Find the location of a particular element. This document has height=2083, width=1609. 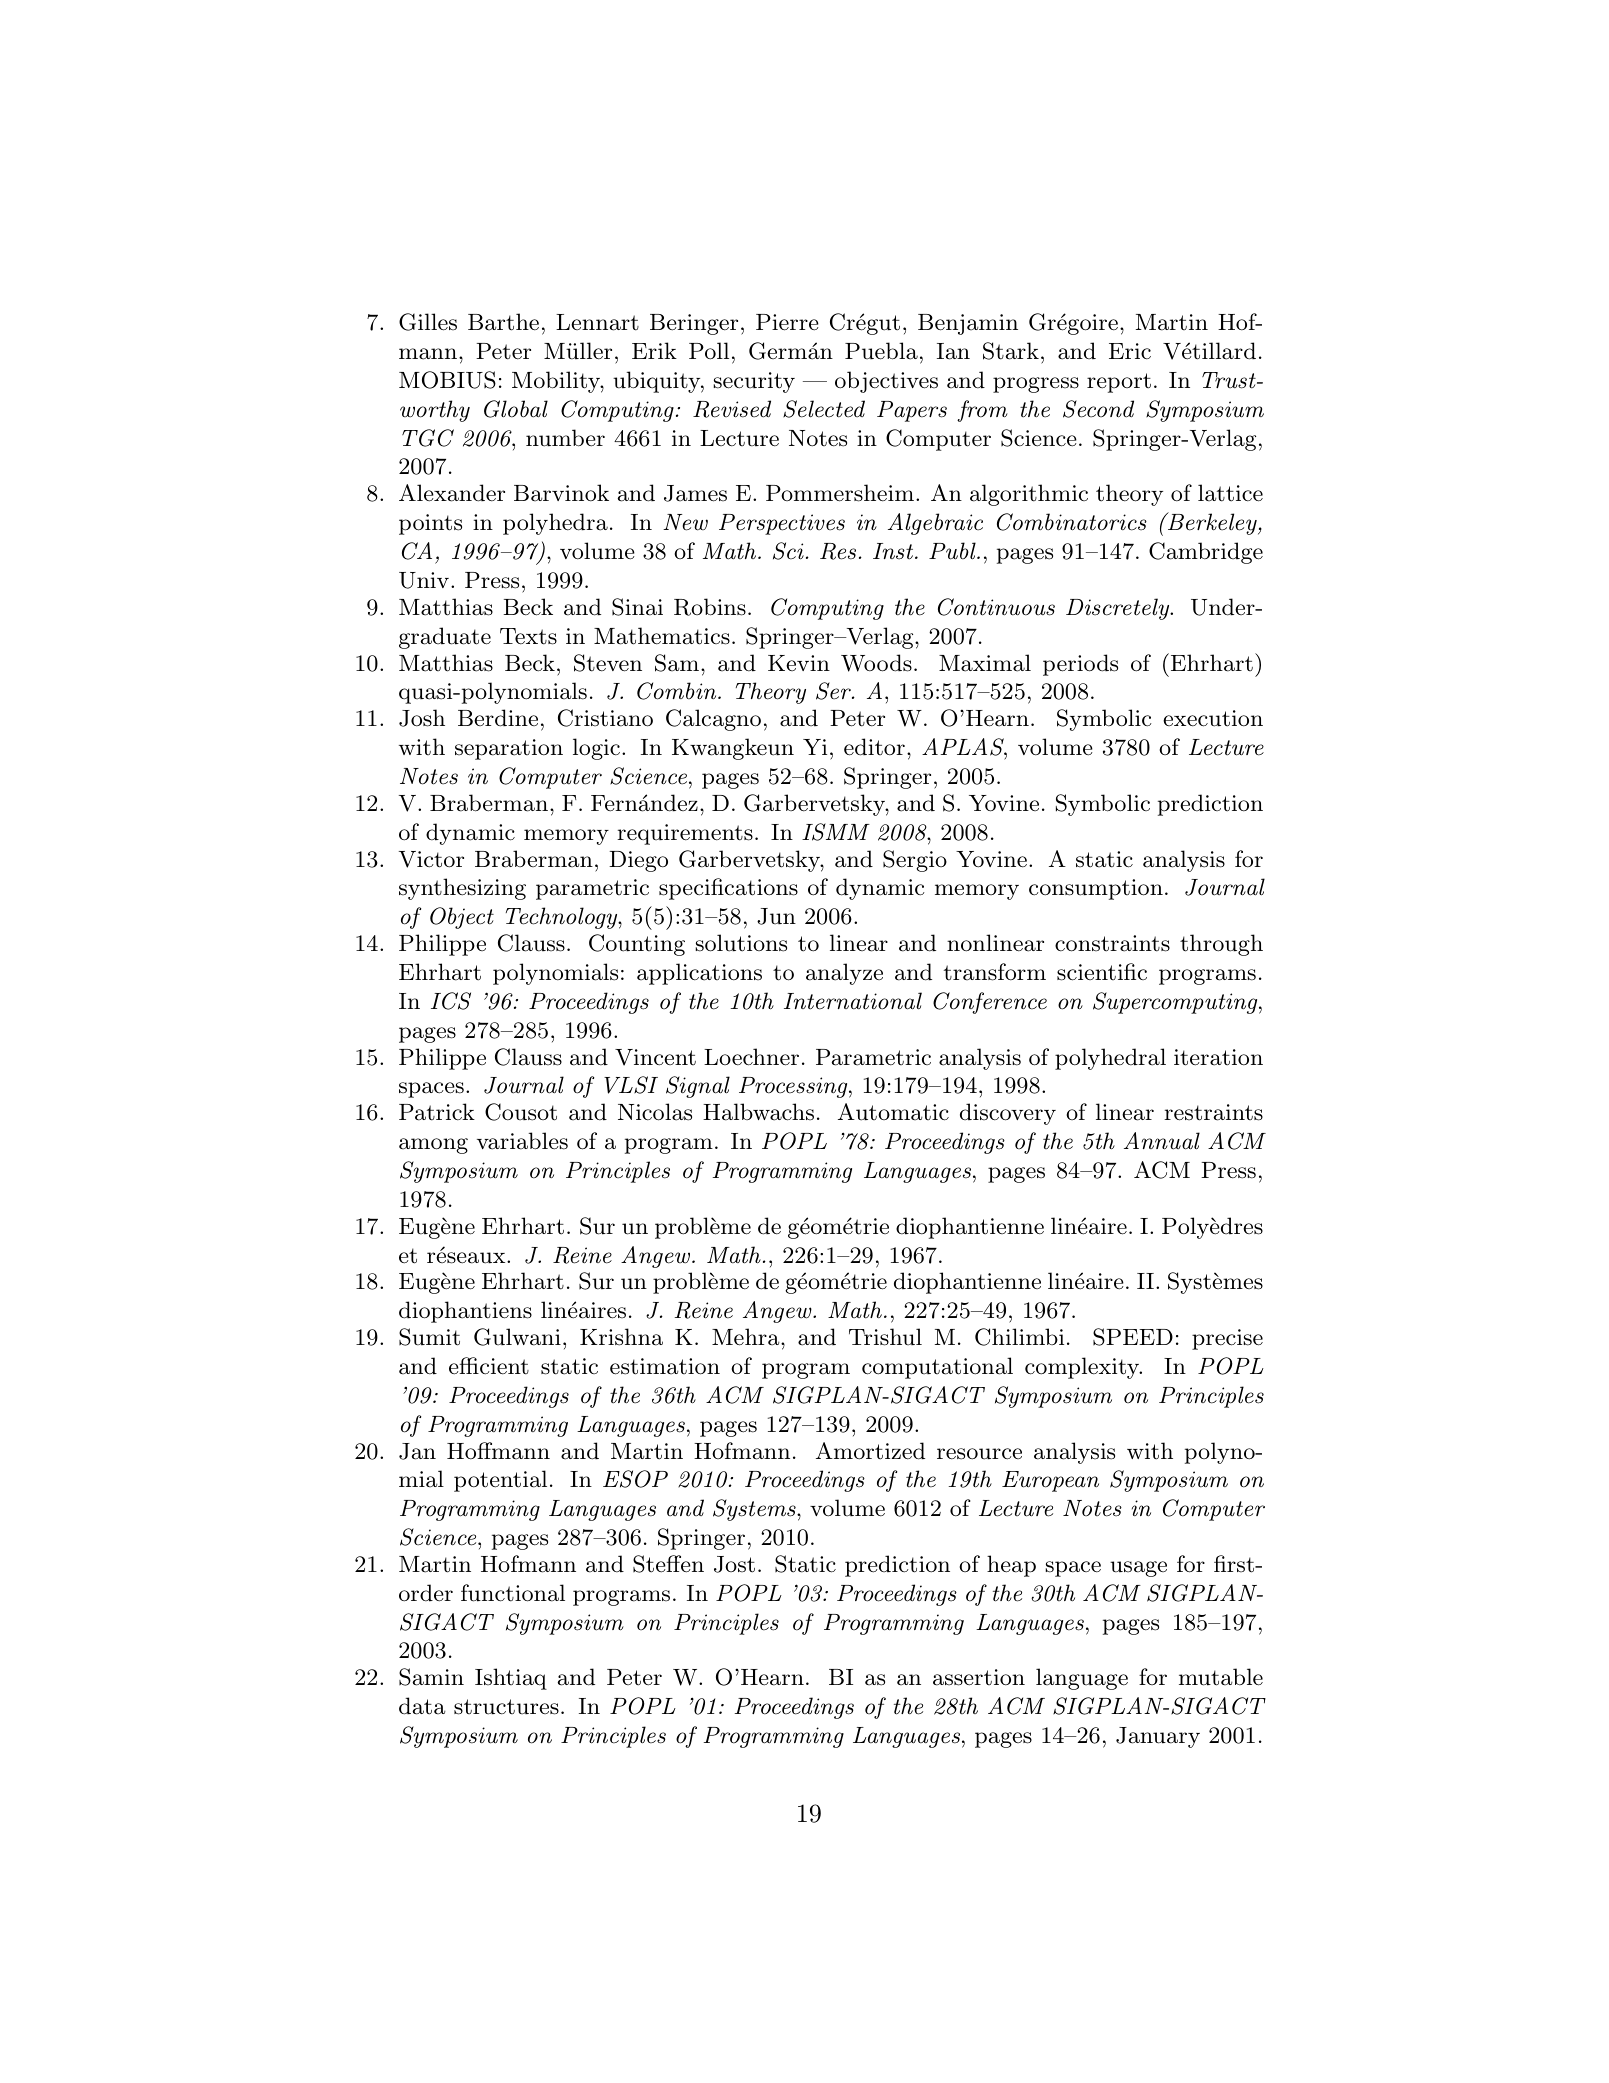

Selected is located at coordinates (824, 409).
